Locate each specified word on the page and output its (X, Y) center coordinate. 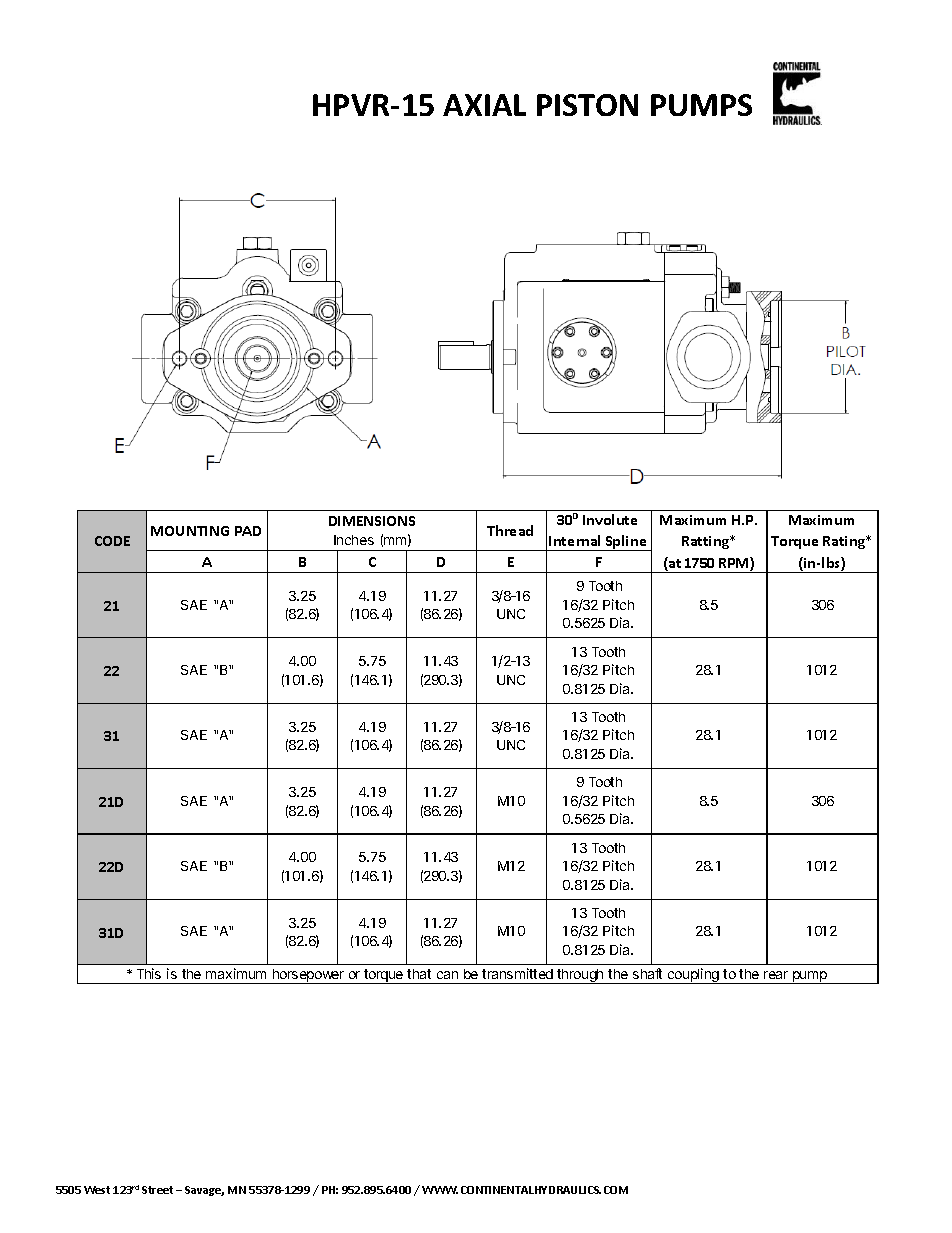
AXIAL (484, 105)
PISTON (587, 105)
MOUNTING (190, 531)
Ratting (707, 542)
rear (776, 975)
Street (157, 1190)
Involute (610, 519)
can (447, 975)
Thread (510, 530)
